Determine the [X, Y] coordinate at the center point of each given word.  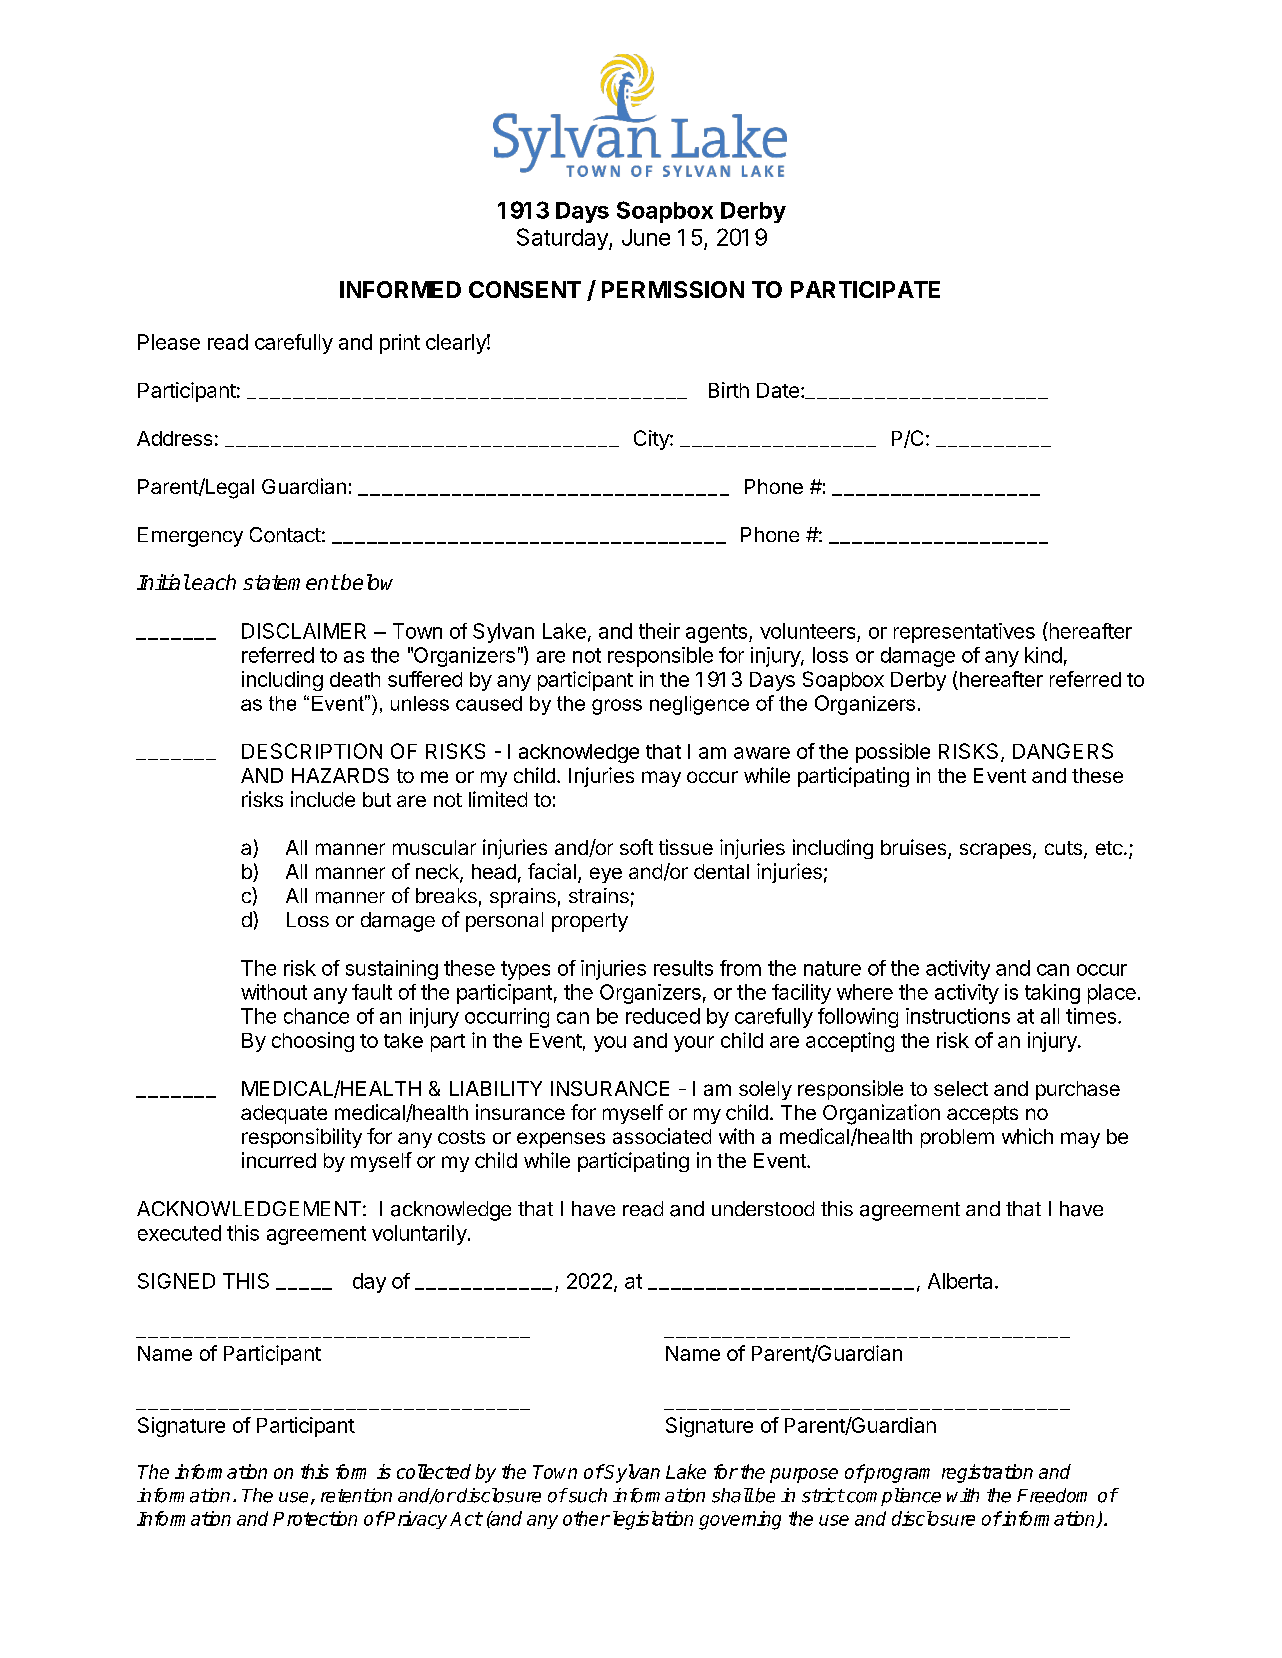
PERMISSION [673, 289]
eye [606, 875]
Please [169, 342]
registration [987, 1473]
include [323, 799]
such [586, 1495]
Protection [315, 1518]
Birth [729, 390]
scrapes [995, 851]
